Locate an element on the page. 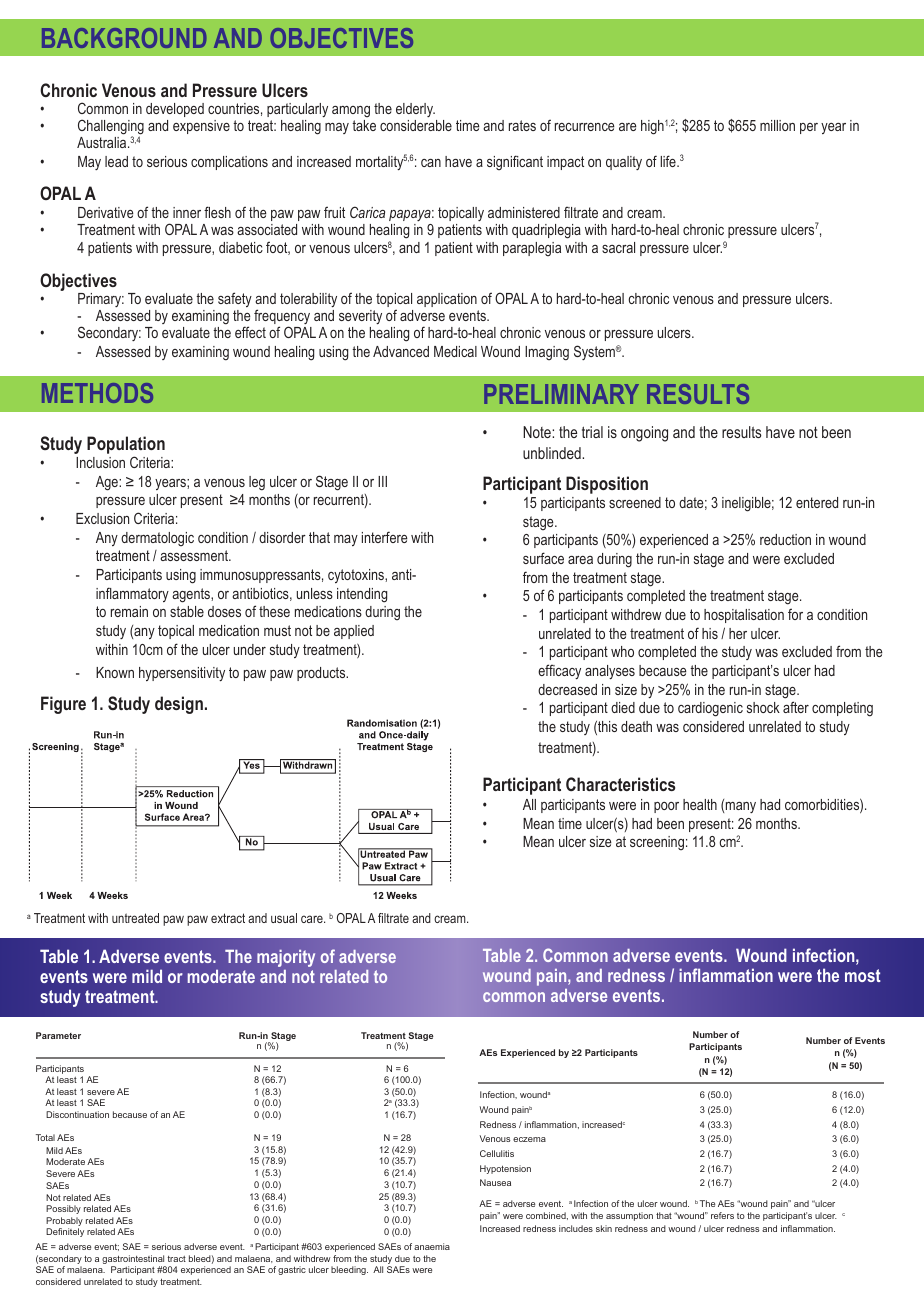 The image size is (924, 1308). applied is located at coordinates (354, 632).
